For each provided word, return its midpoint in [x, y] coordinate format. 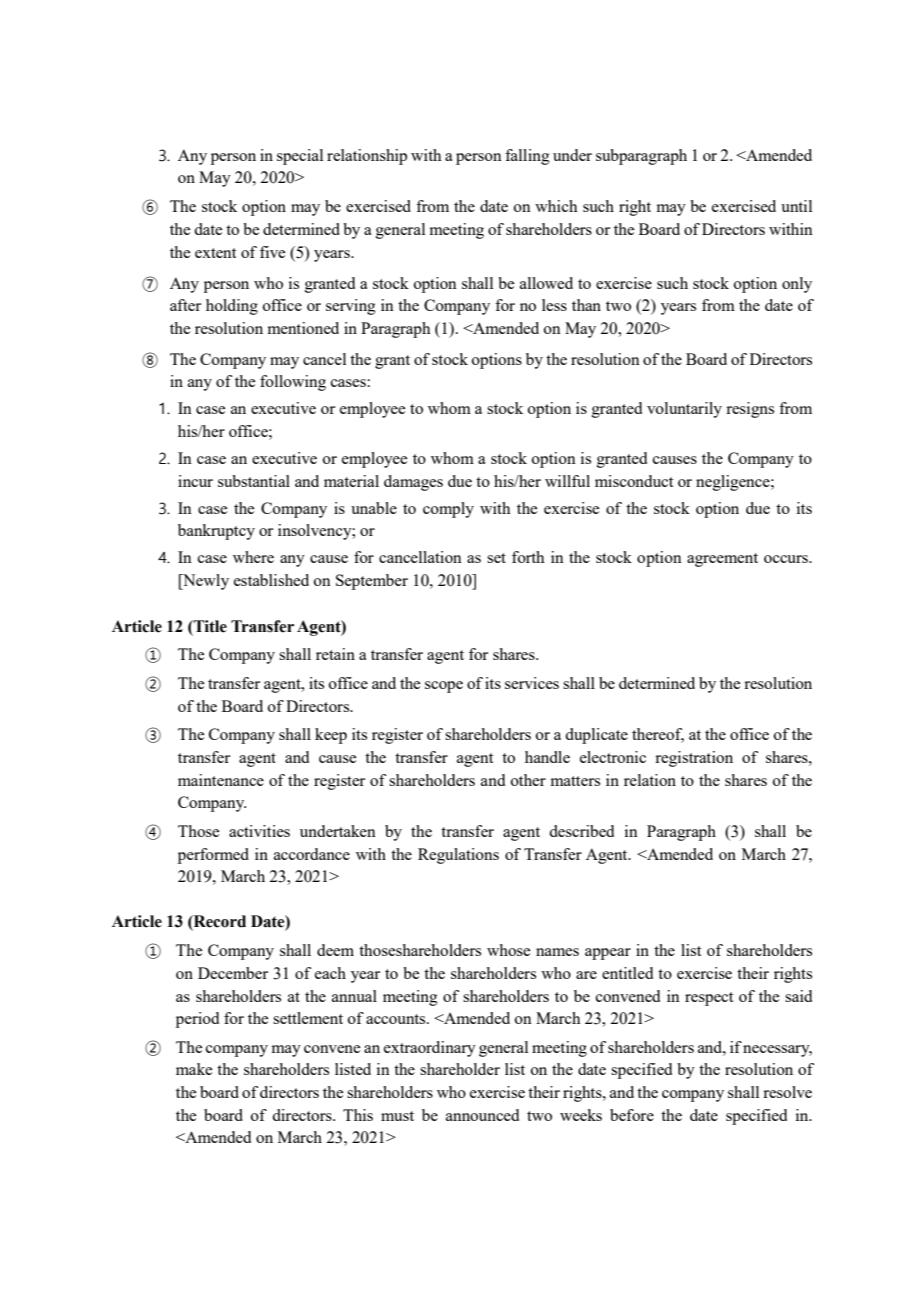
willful [567, 481]
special [300, 157]
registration [694, 759]
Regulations [458, 856]
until [796, 206]
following [293, 383]
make [194, 1069]
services [532, 683]
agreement [722, 560]
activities [259, 831]
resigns [750, 410]
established [271, 580]
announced [482, 1115]
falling [527, 157]
